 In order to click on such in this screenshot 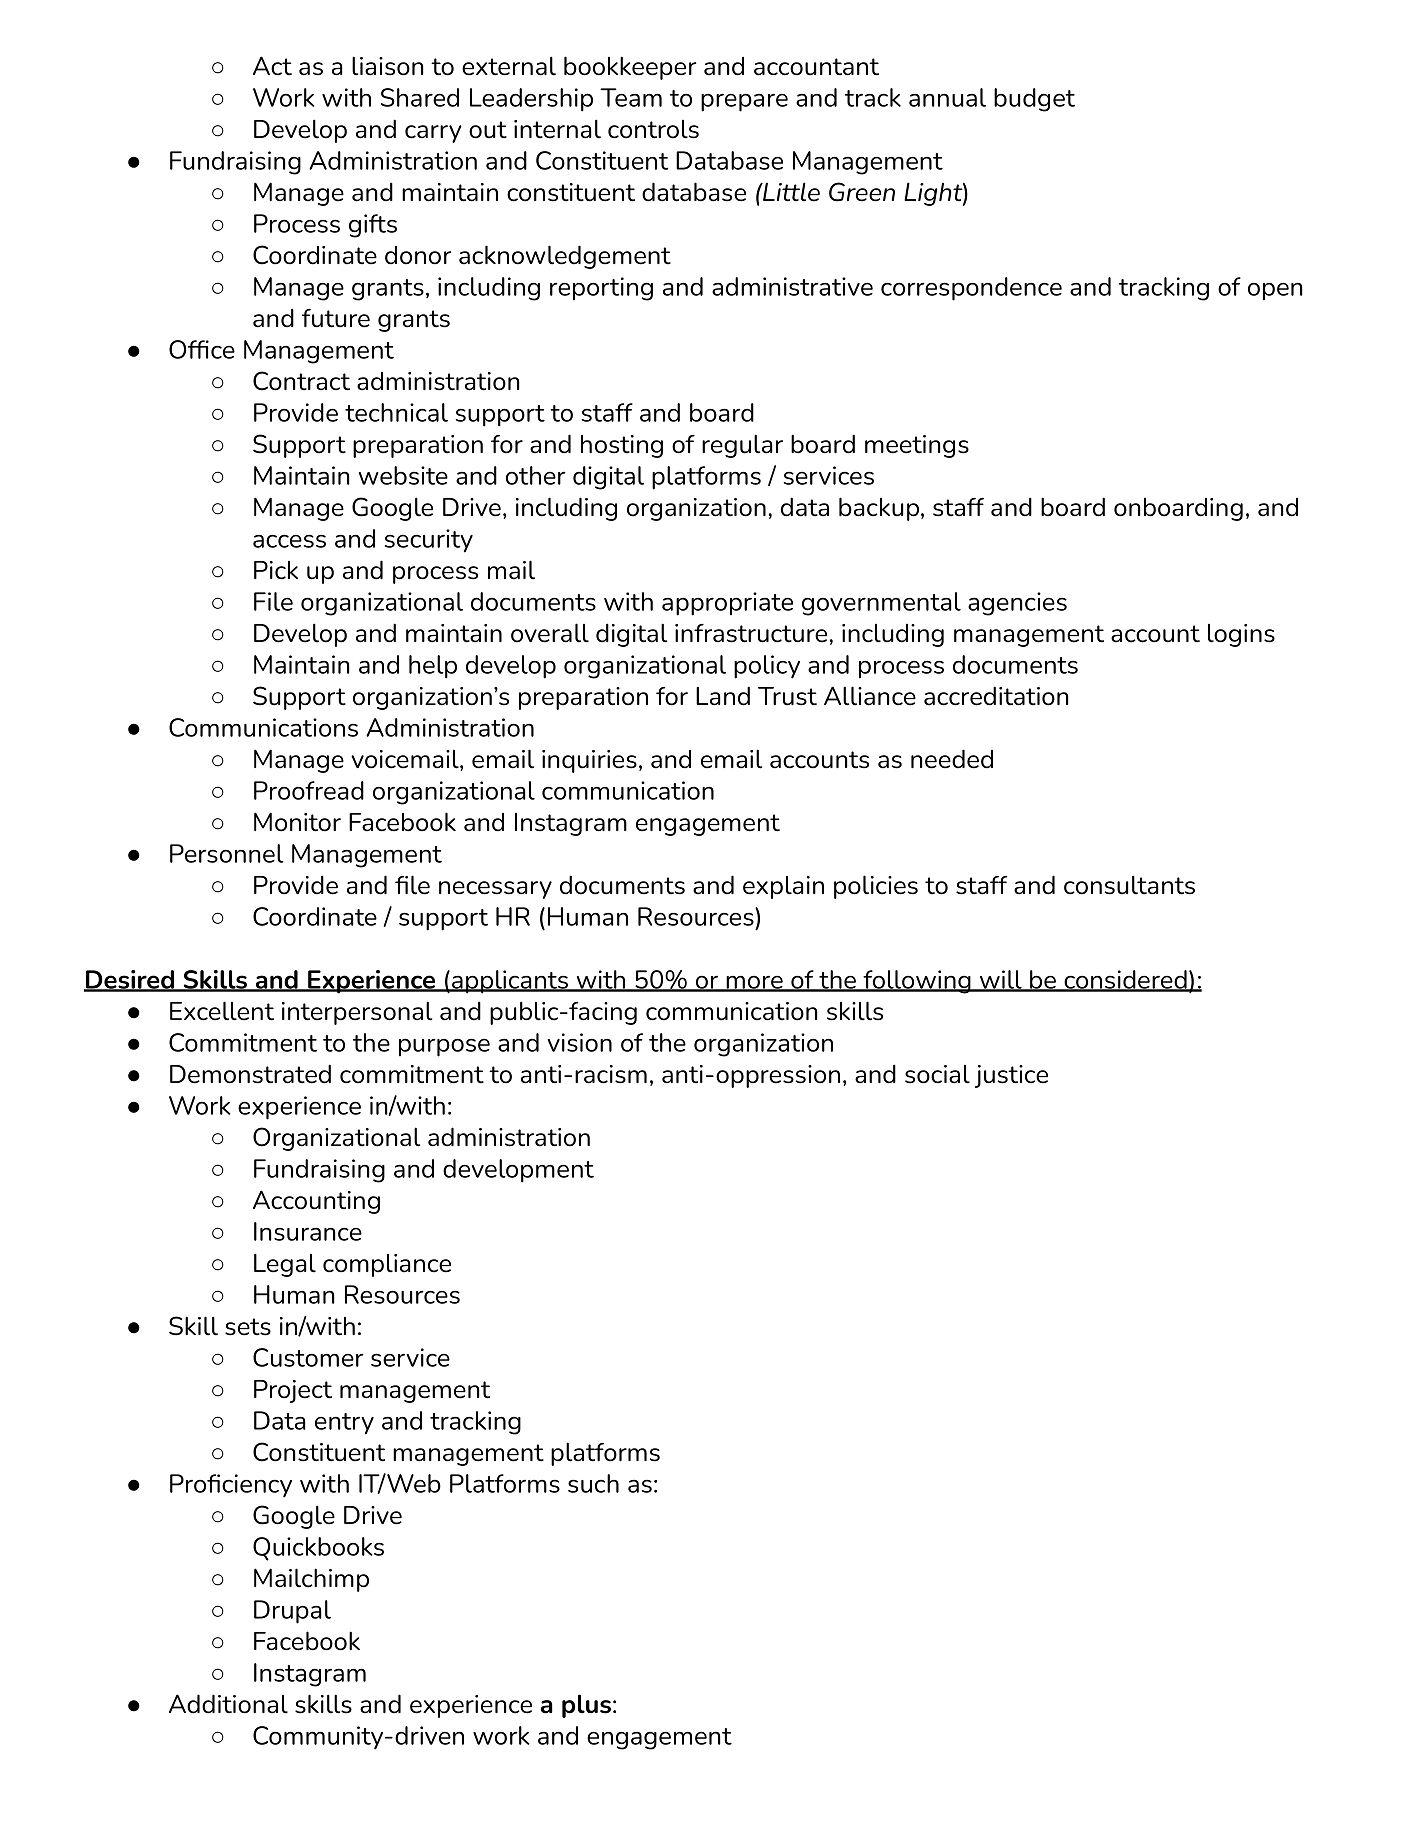, I will do `click(593, 1483)`.
